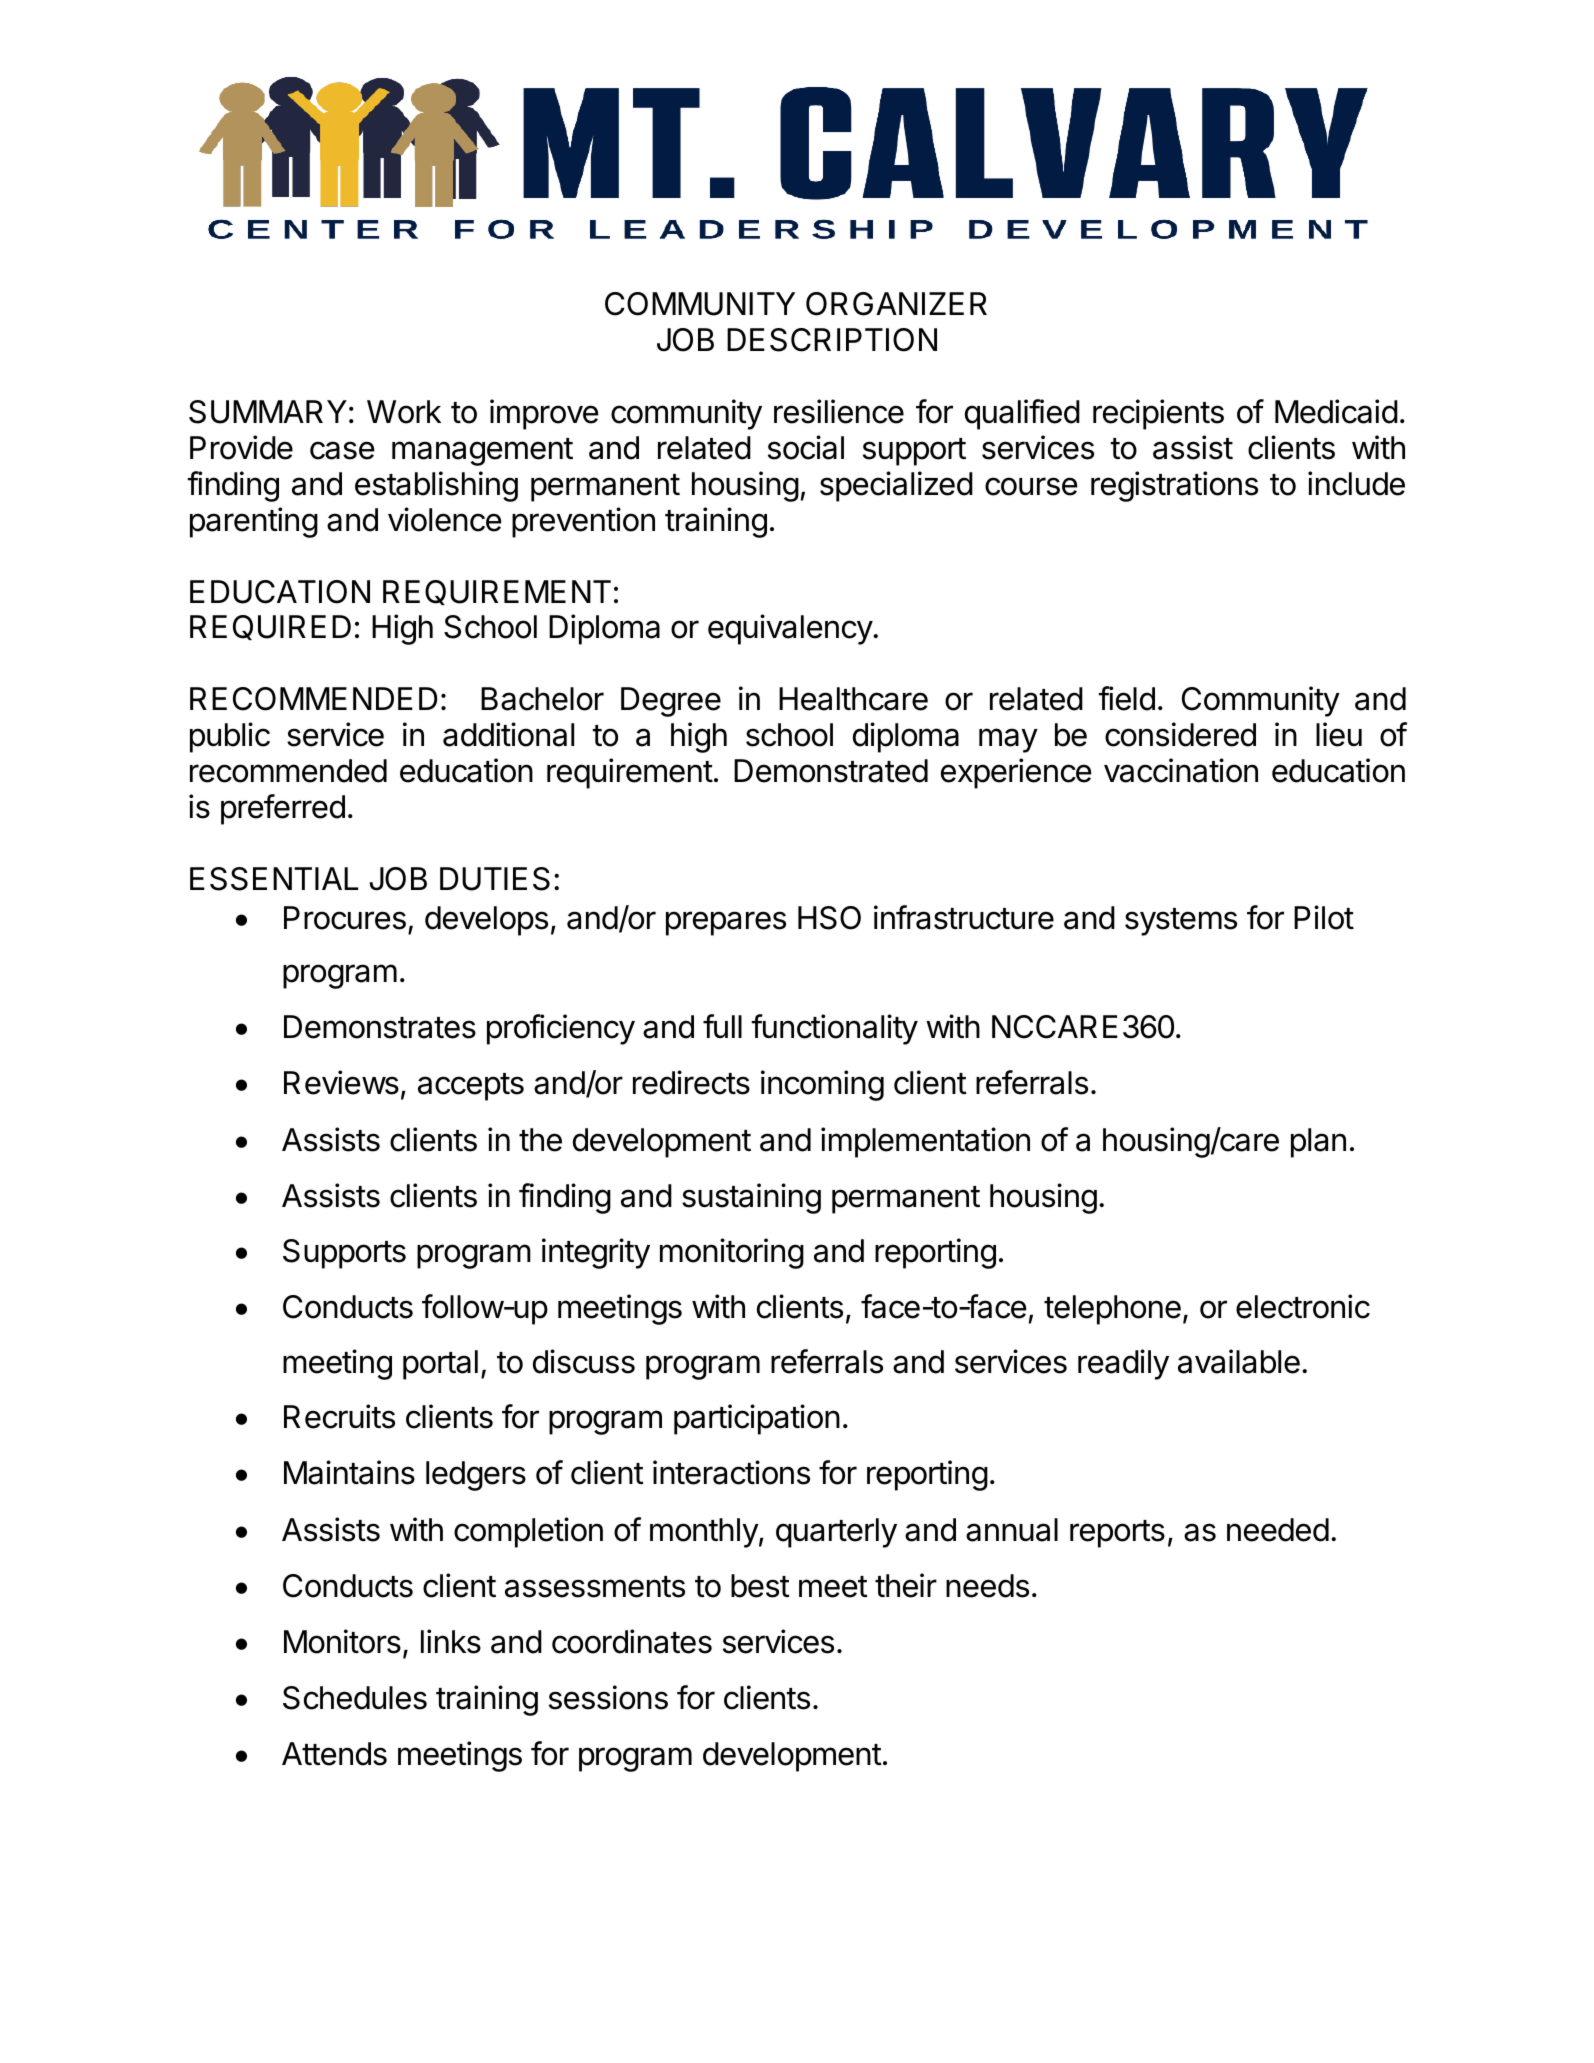 The height and width of the screenshot is (2063, 1594). I want to click on sessions, so click(608, 1697).
